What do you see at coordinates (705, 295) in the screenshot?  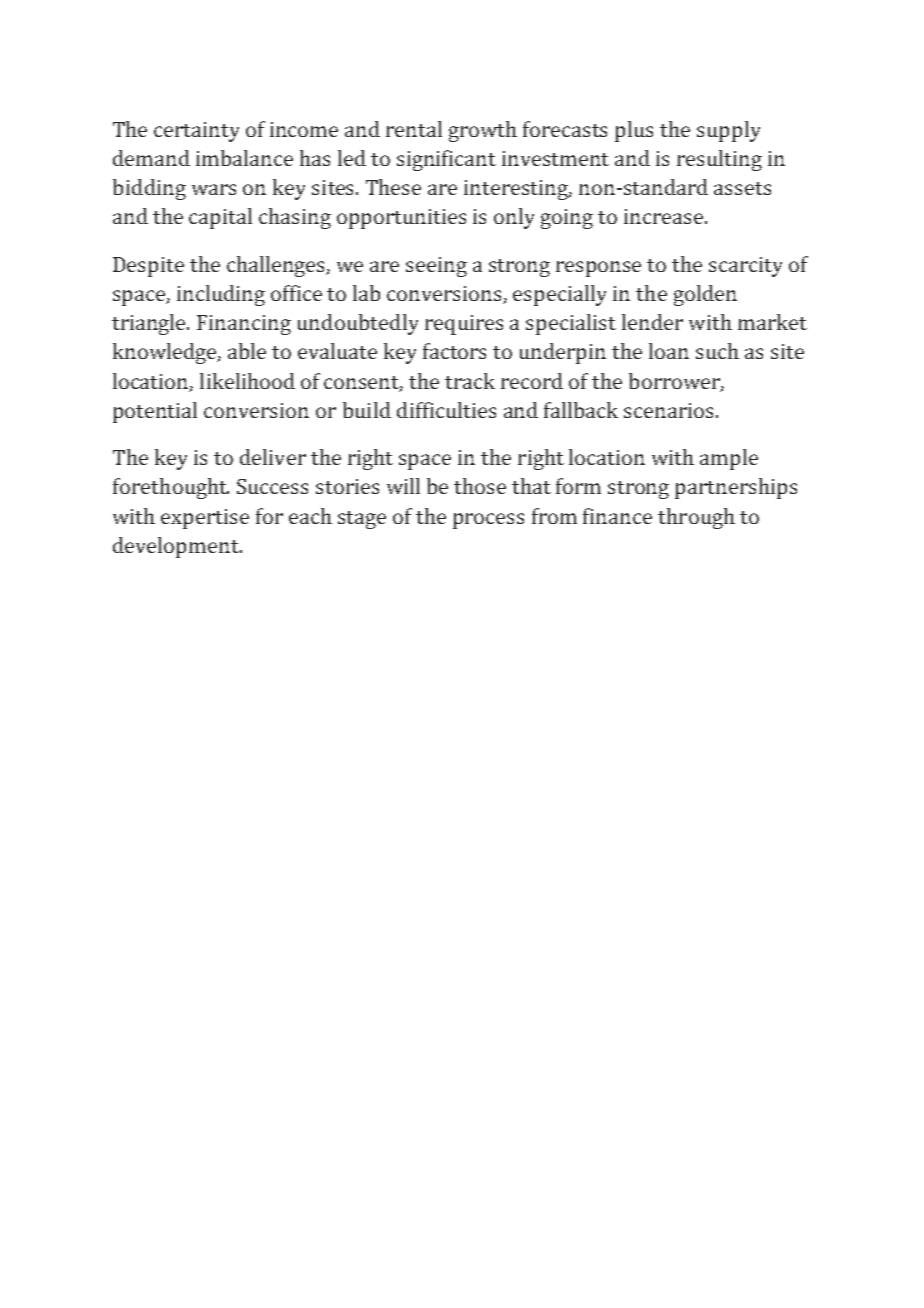 I see `golden` at bounding box center [705, 295].
